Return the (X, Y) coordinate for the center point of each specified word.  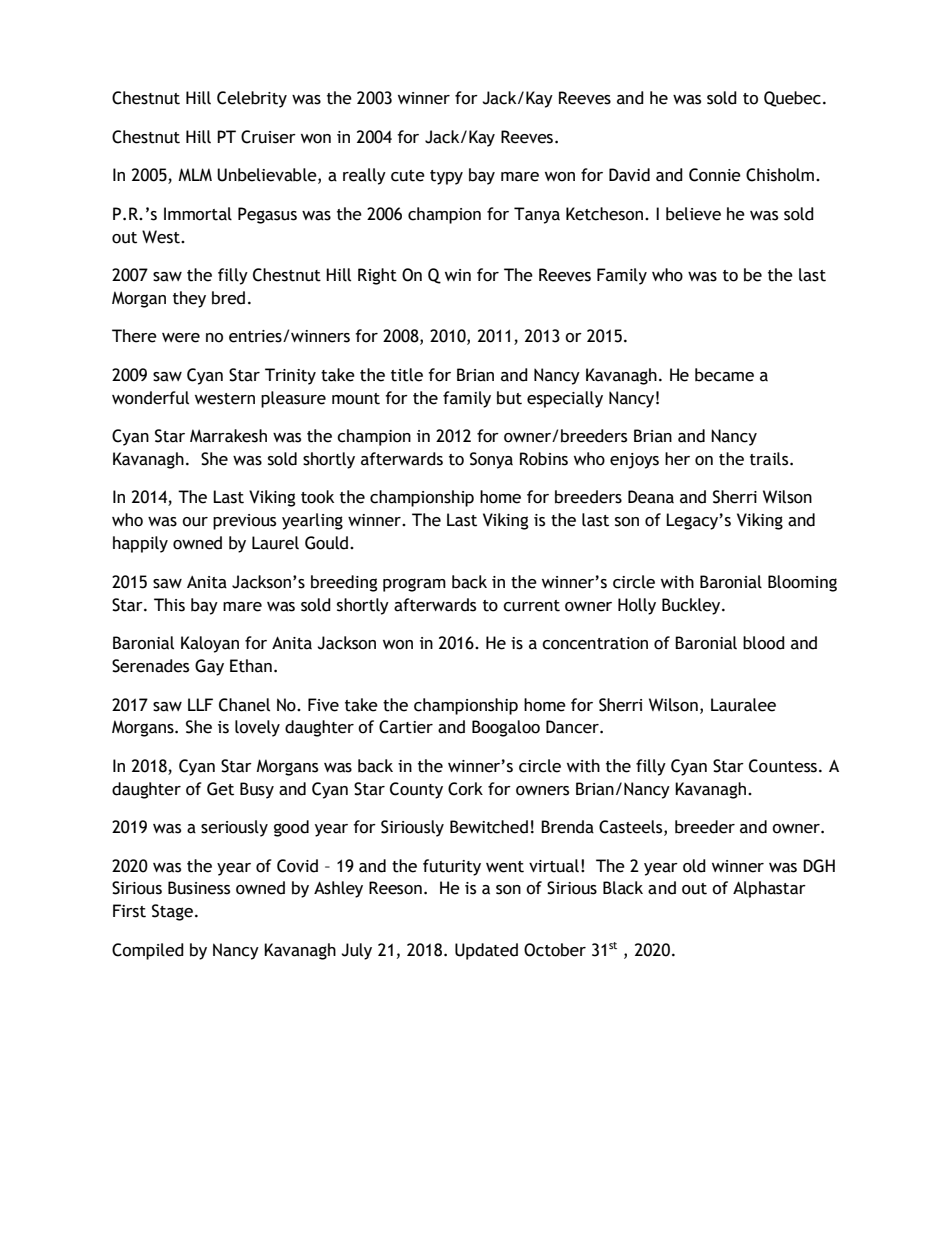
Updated (486, 951)
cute (408, 176)
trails (770, 459)
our (195, 522)
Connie (715, 175)
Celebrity (252, 99)
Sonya (491, 460)
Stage (172, 912)
